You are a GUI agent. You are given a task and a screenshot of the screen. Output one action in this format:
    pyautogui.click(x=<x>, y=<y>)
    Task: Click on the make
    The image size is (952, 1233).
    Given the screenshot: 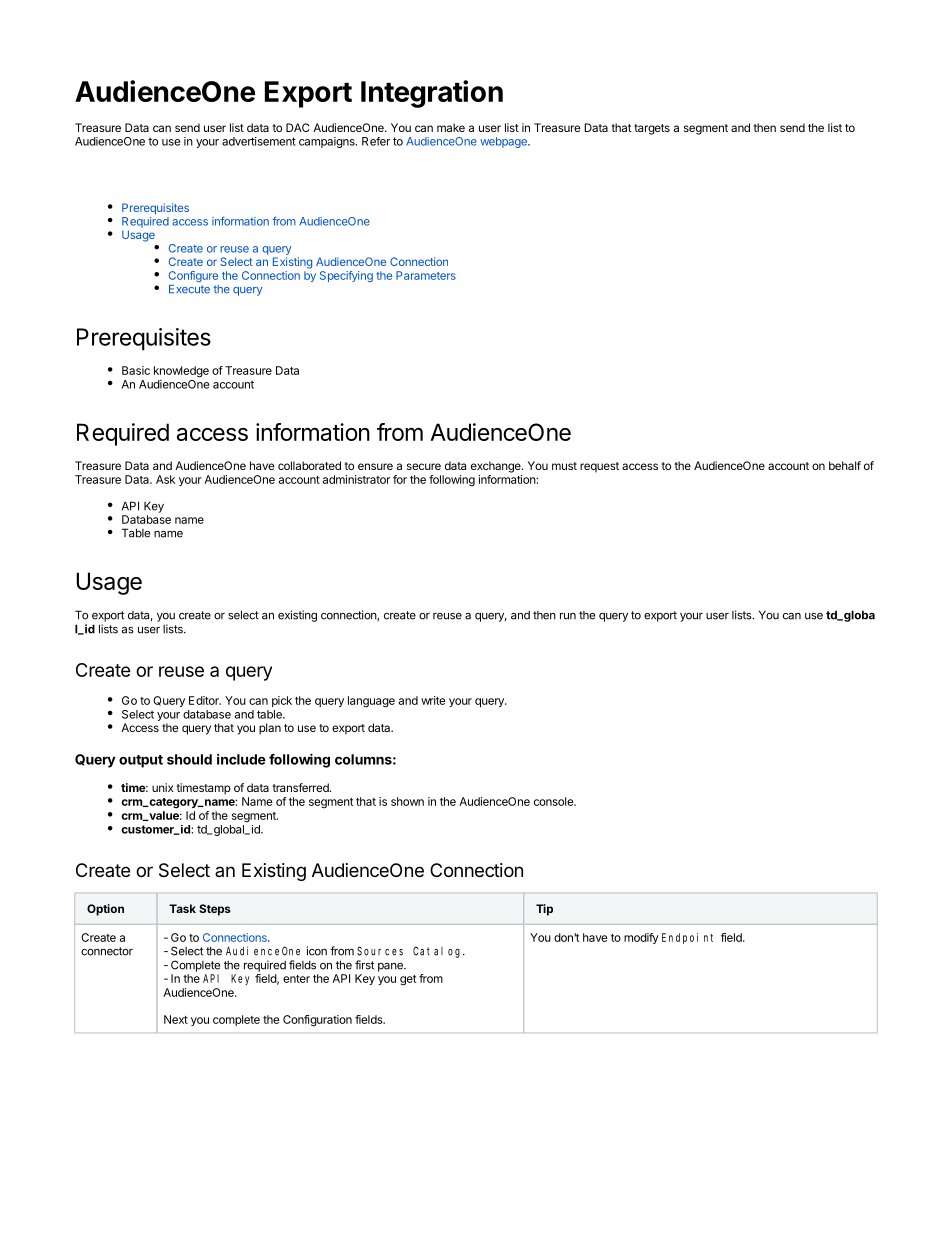 What is the action you would take?
    pyautogui.click(x=451, y=127)
